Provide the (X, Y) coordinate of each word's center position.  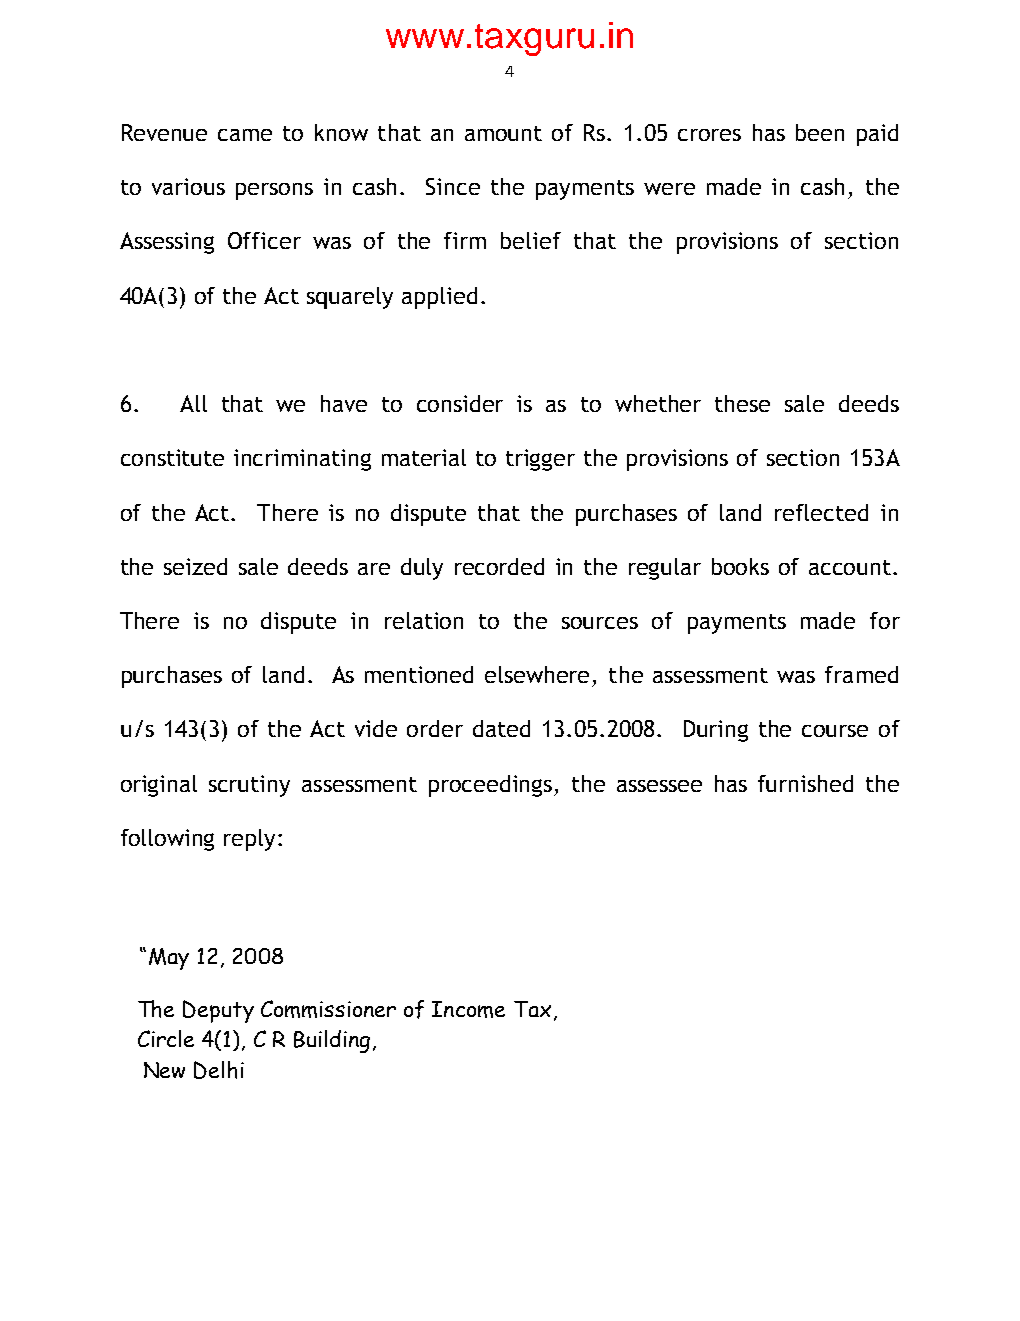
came (245, 135)
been (820, 132)
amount (503, 133)
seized (195, 566)
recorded (499, 566)
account (850, 567)
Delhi (219, 1070)
